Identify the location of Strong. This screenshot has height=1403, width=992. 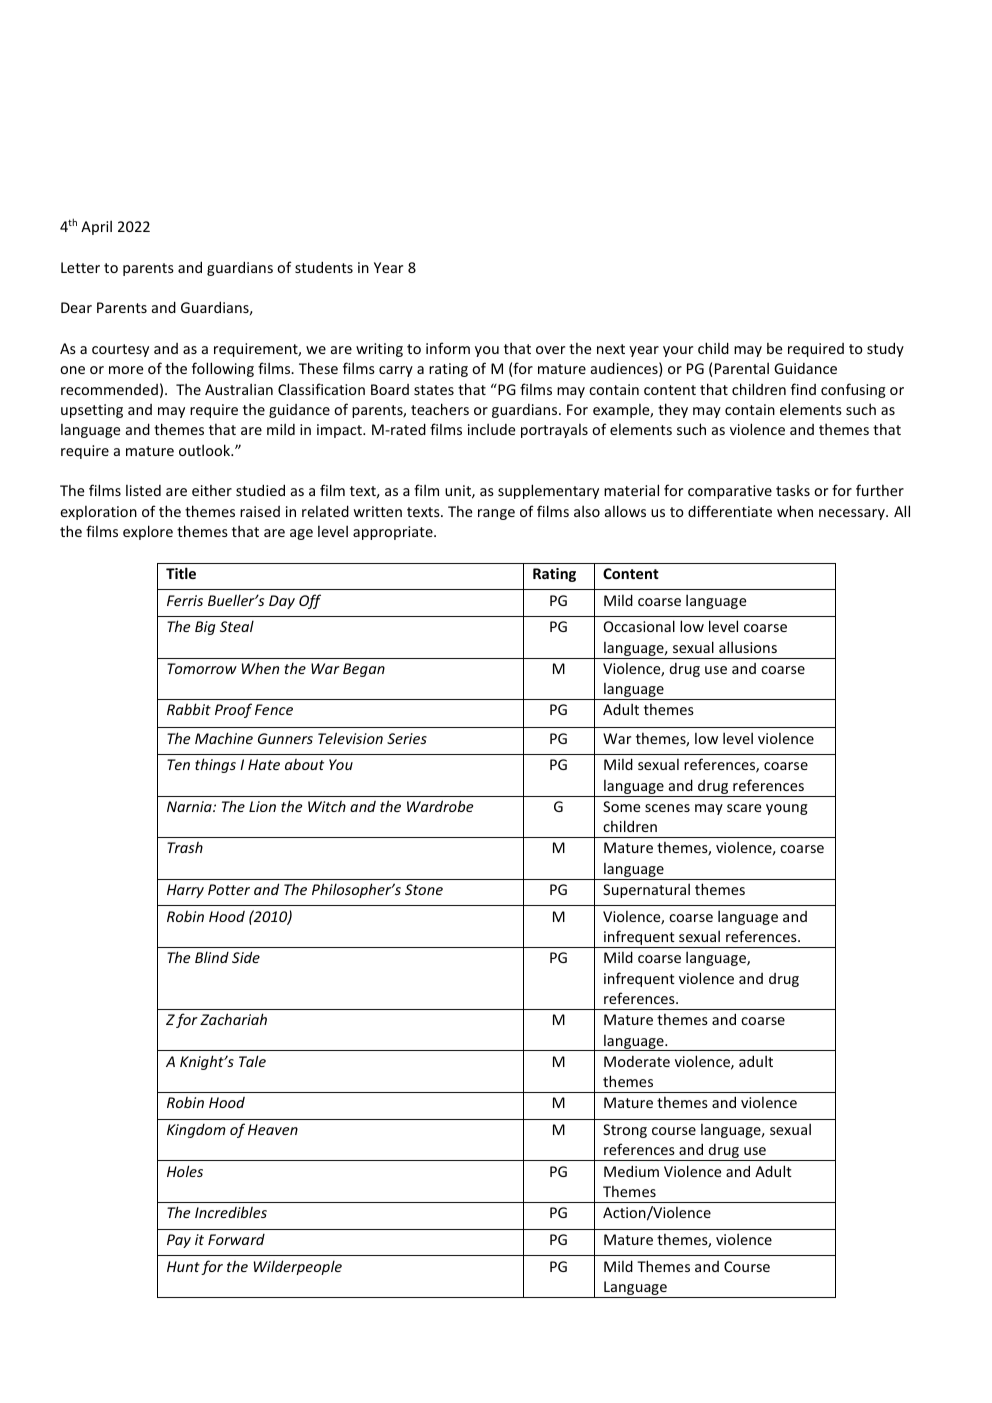
(625, 1131).
